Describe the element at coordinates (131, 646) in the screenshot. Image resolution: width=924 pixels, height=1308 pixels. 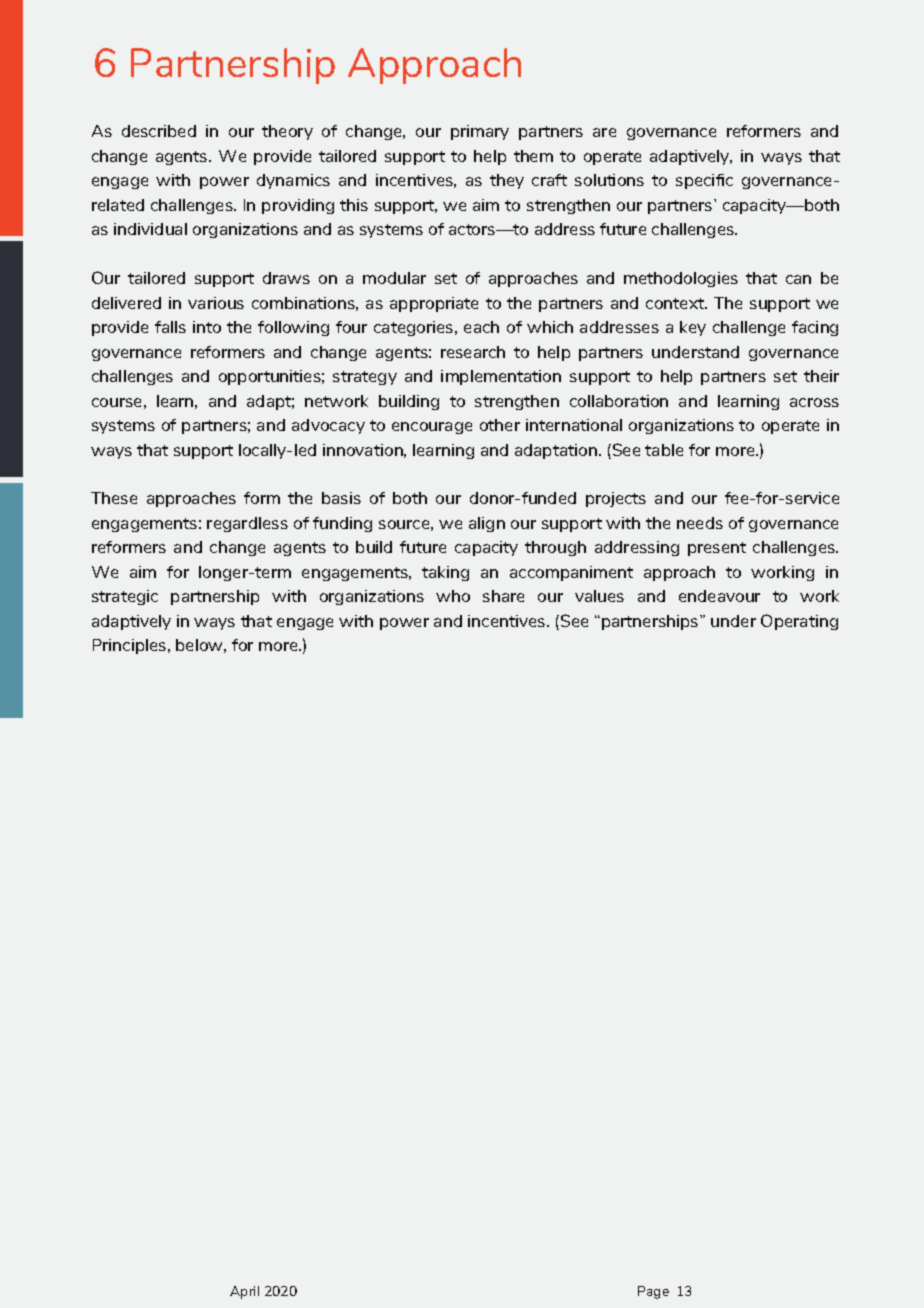
I see `Principles` at that location.
